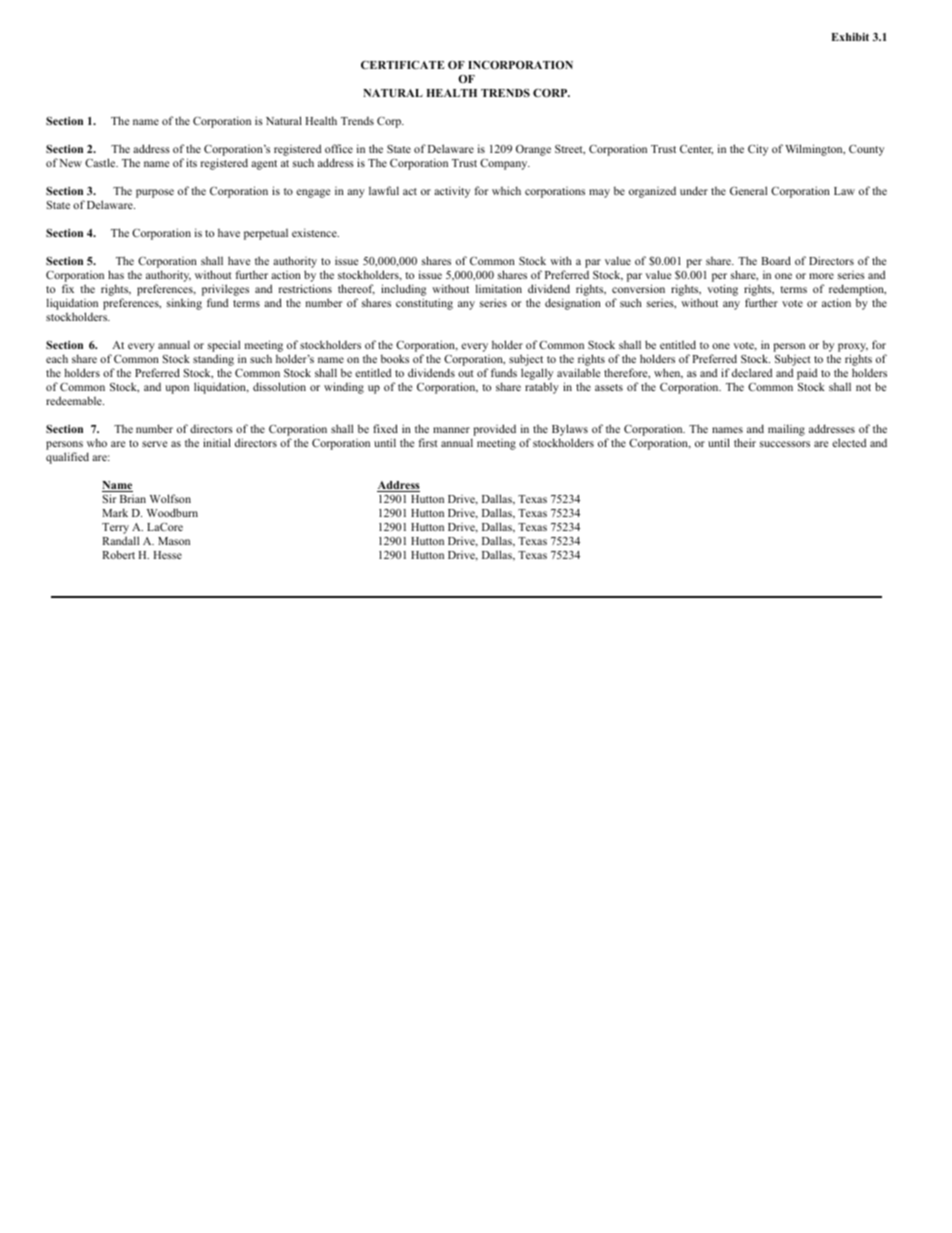 The image size is (952, 1233). Describe the element at coordinates (174, 541) in the page. I see `Mason` at that location.
